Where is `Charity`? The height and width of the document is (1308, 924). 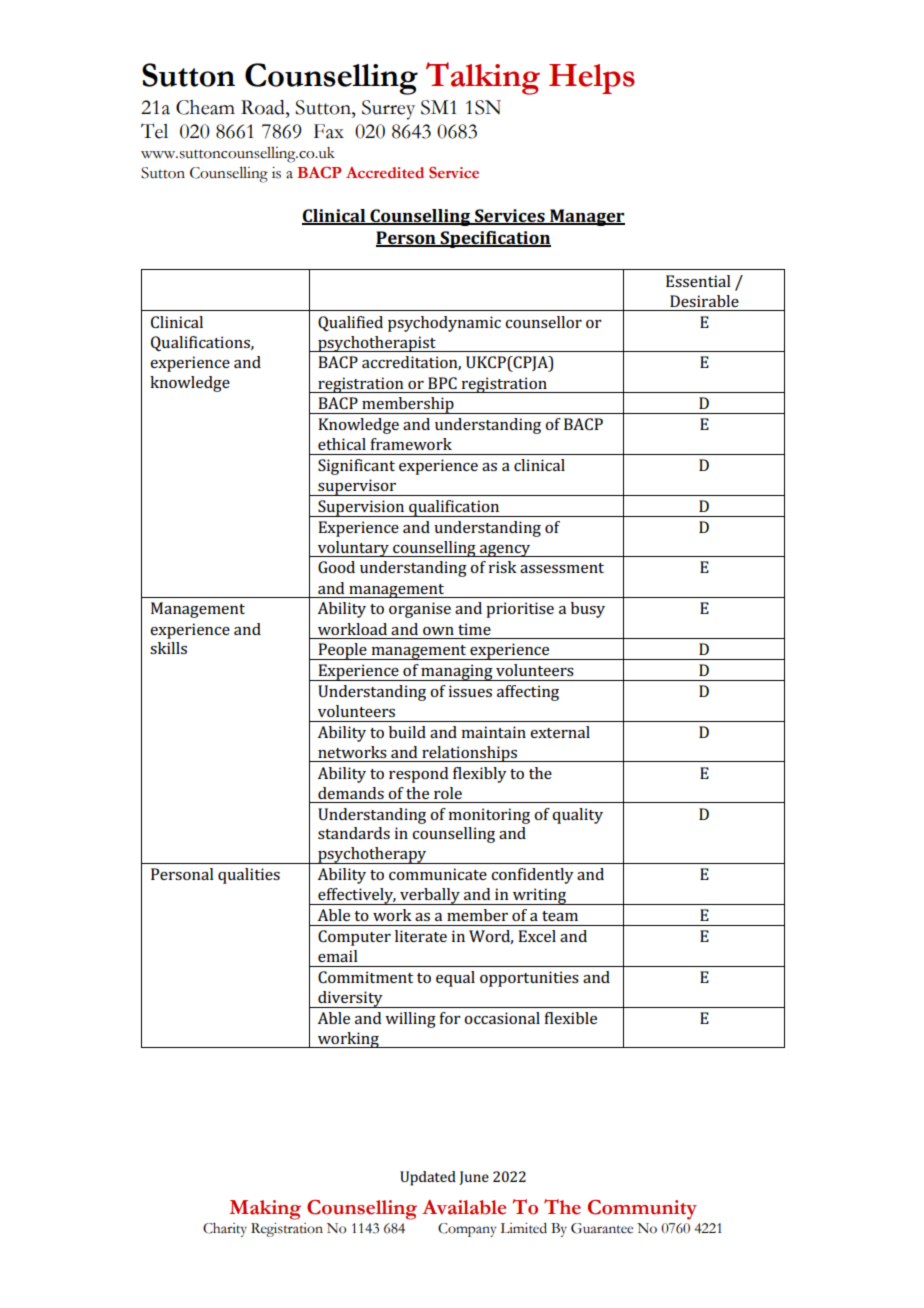 Charity is located at coordinates (225, 1230).
